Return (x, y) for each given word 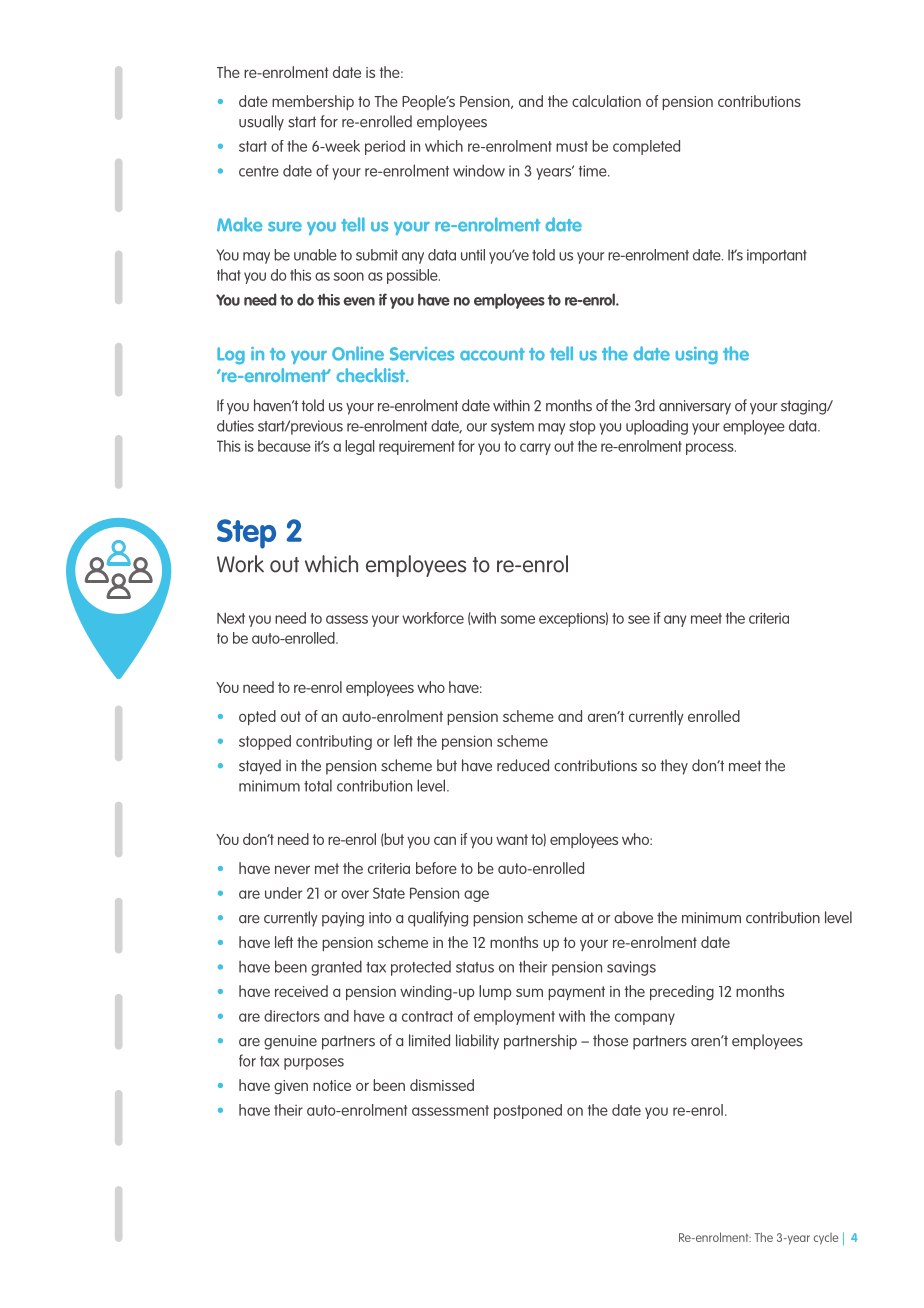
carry (535, 449)
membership (313, 102)
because (284, 446)
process (711, 449)
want (512, 839)
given (291, 1087)
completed (646, 147)
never (292, 869)
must (572, 146)
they (674, 767)
